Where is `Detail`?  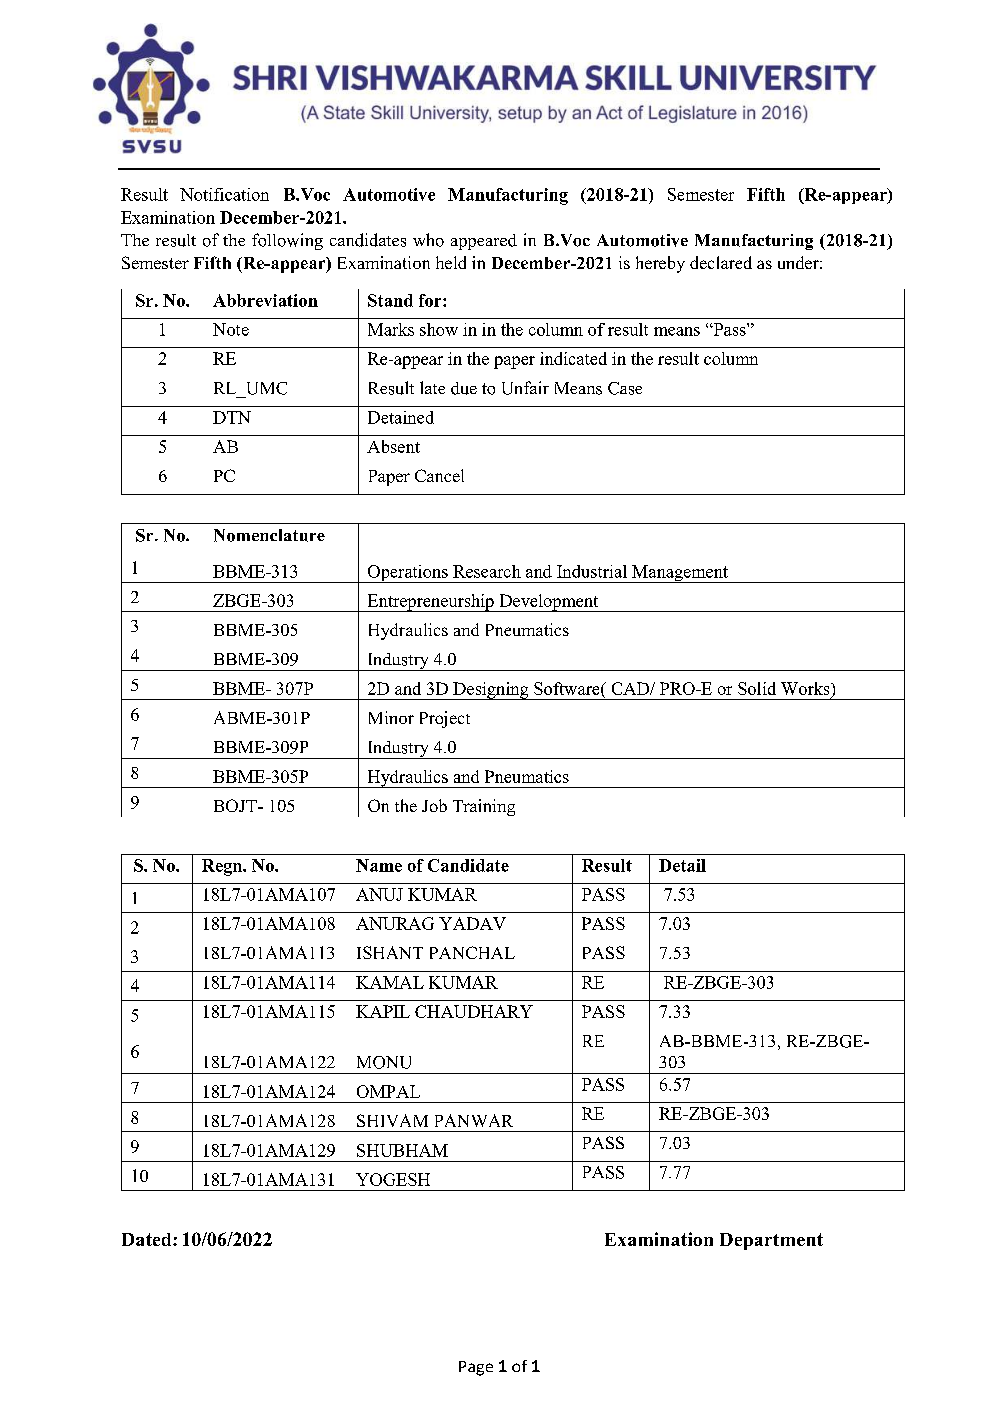 Detail is located at coordinates (682, 865).
